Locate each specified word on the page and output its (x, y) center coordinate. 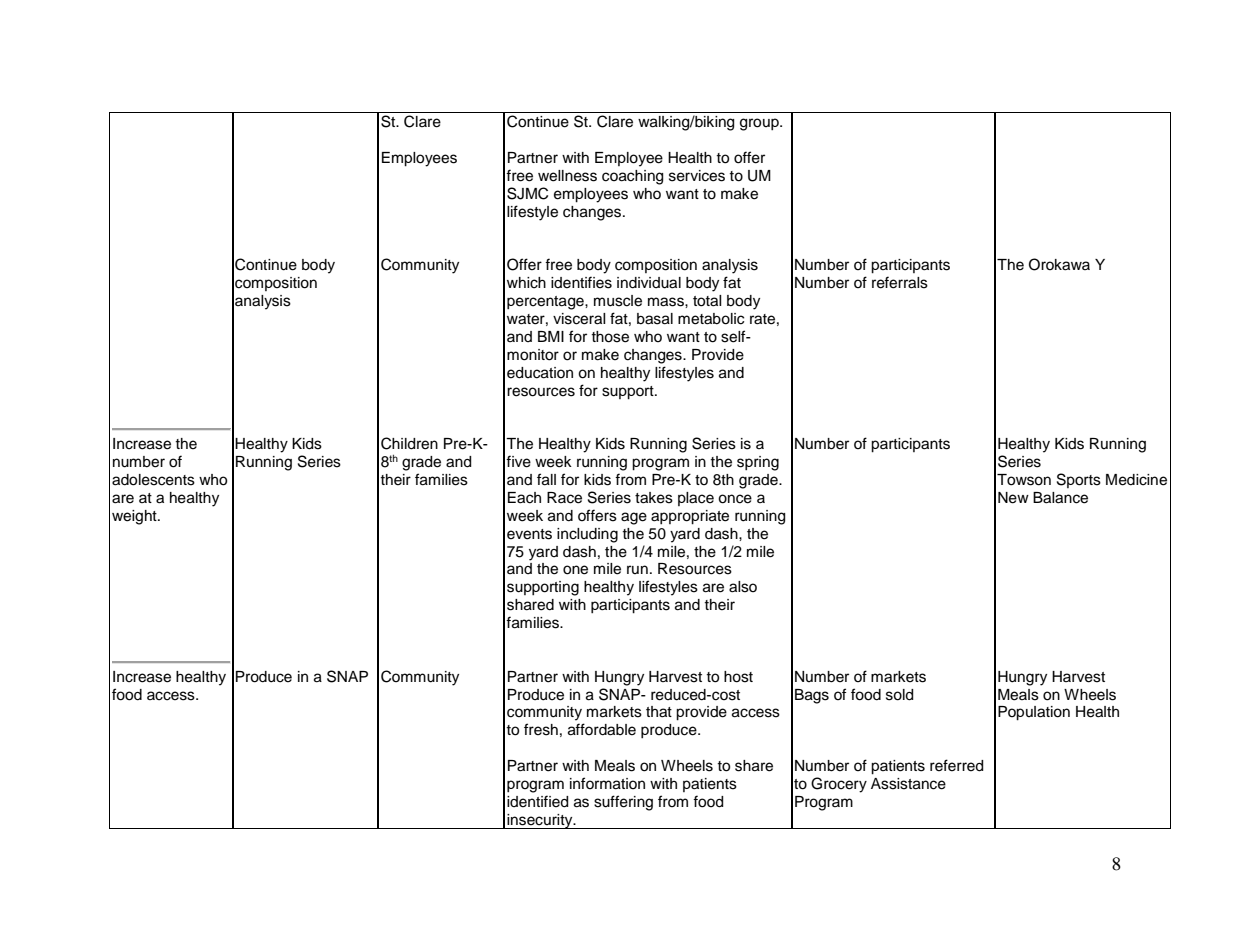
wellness (567, 176)
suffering (623, 803)
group (760, 124)
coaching (632, 177)
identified (537, 801)
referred (956, 765)
